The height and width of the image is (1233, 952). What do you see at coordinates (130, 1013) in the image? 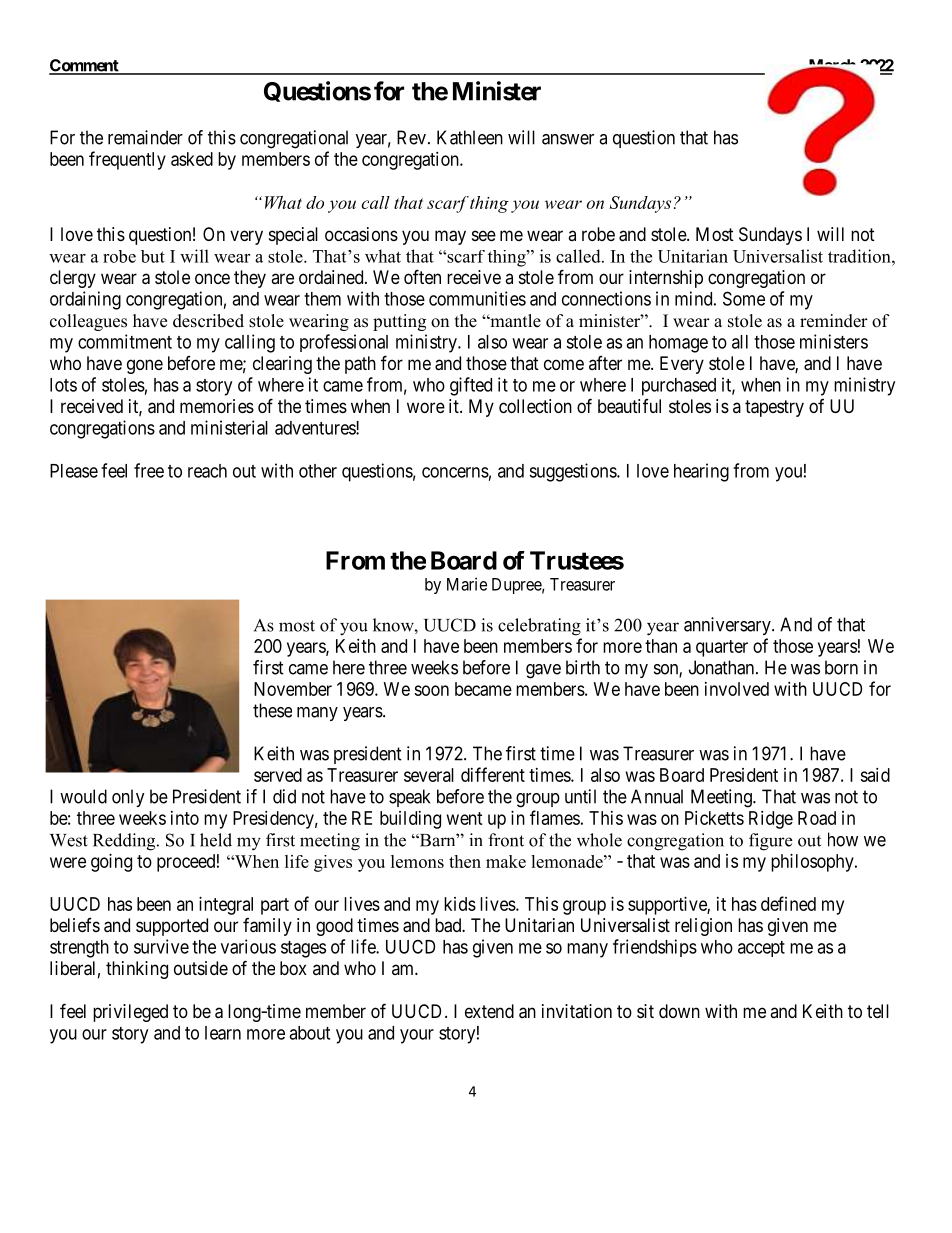
I see `privileged` at bounding box center [130, 1013].
